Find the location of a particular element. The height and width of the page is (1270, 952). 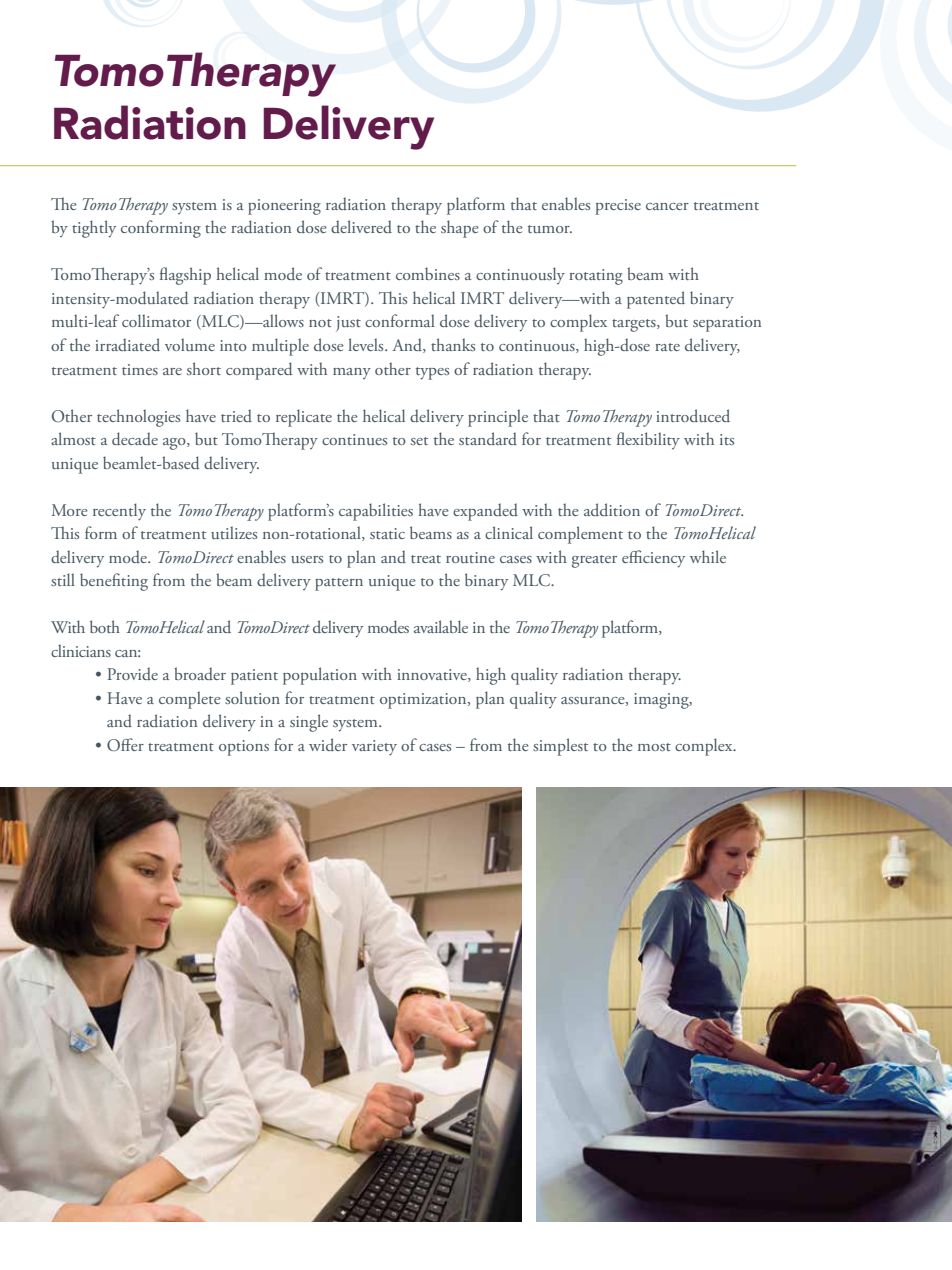

cancer is located at coordinates (667, 206).
